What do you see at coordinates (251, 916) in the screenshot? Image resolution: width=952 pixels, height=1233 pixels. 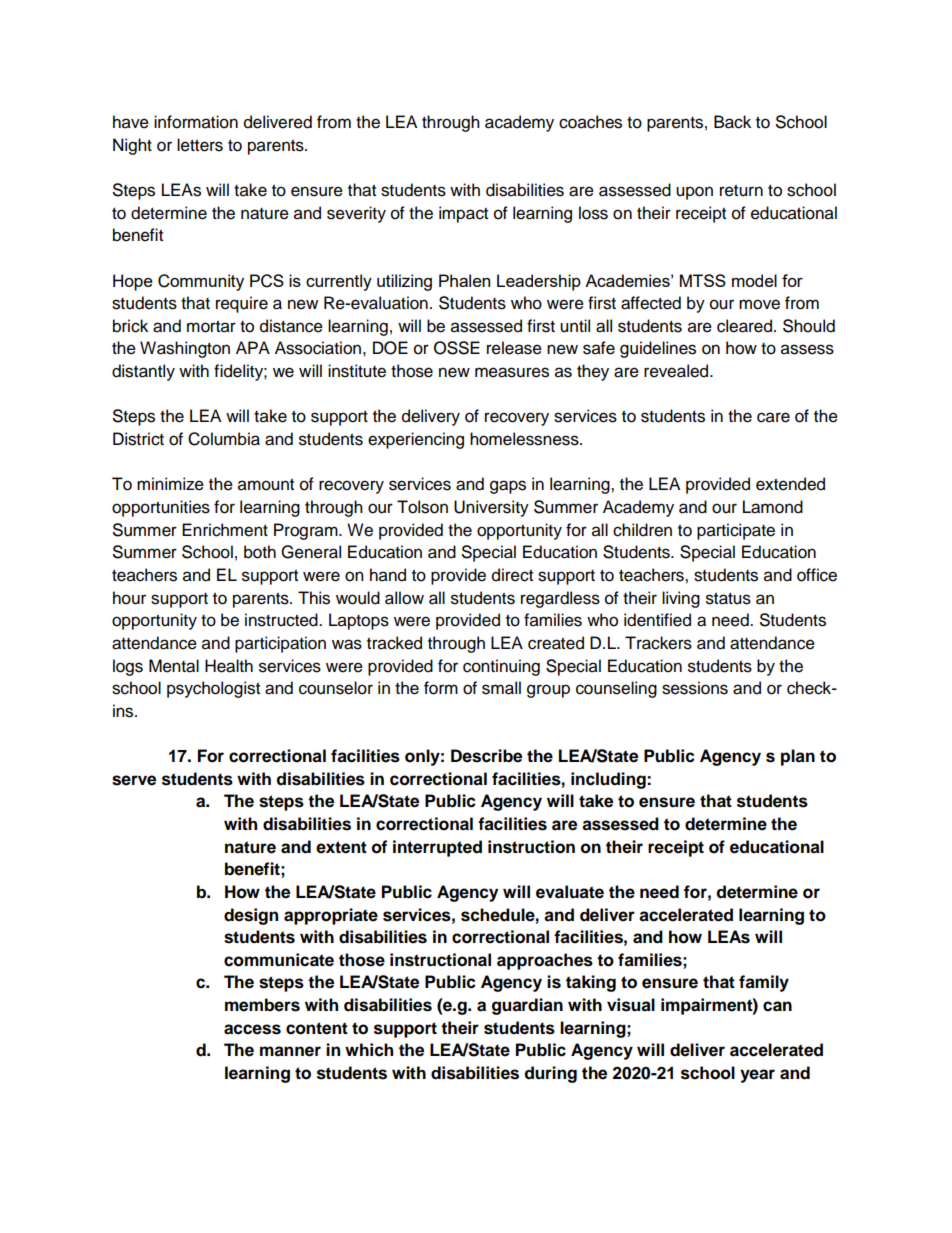 I see `design` at bounding box center [251, 916].
